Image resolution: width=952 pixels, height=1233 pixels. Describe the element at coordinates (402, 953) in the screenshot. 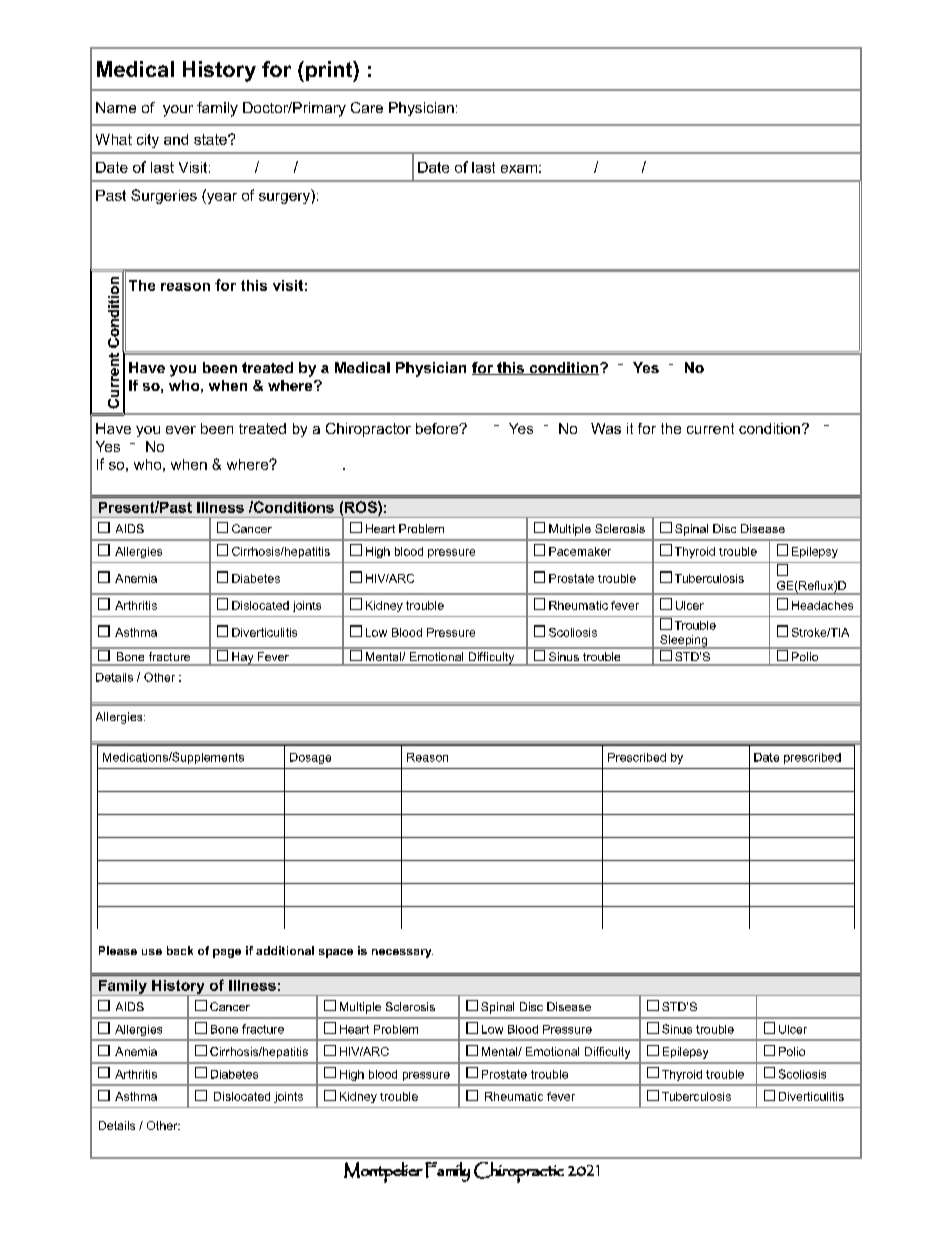

I see `necessary` at that location.
